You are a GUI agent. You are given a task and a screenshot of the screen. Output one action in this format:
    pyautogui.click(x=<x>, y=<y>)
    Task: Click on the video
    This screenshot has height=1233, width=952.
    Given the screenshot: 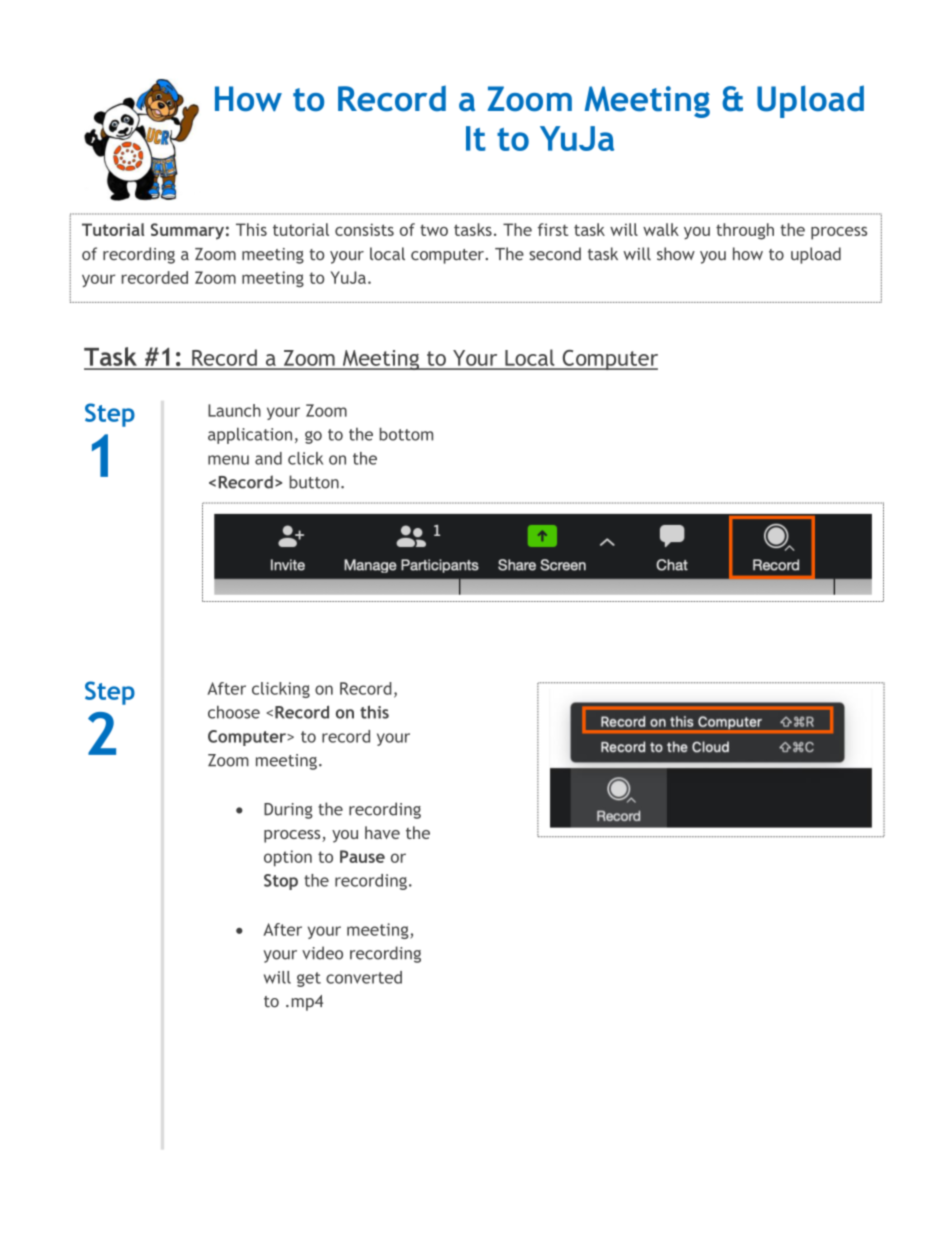 What is the action you would take?
    pyautogui.click(x=322, y=953)
